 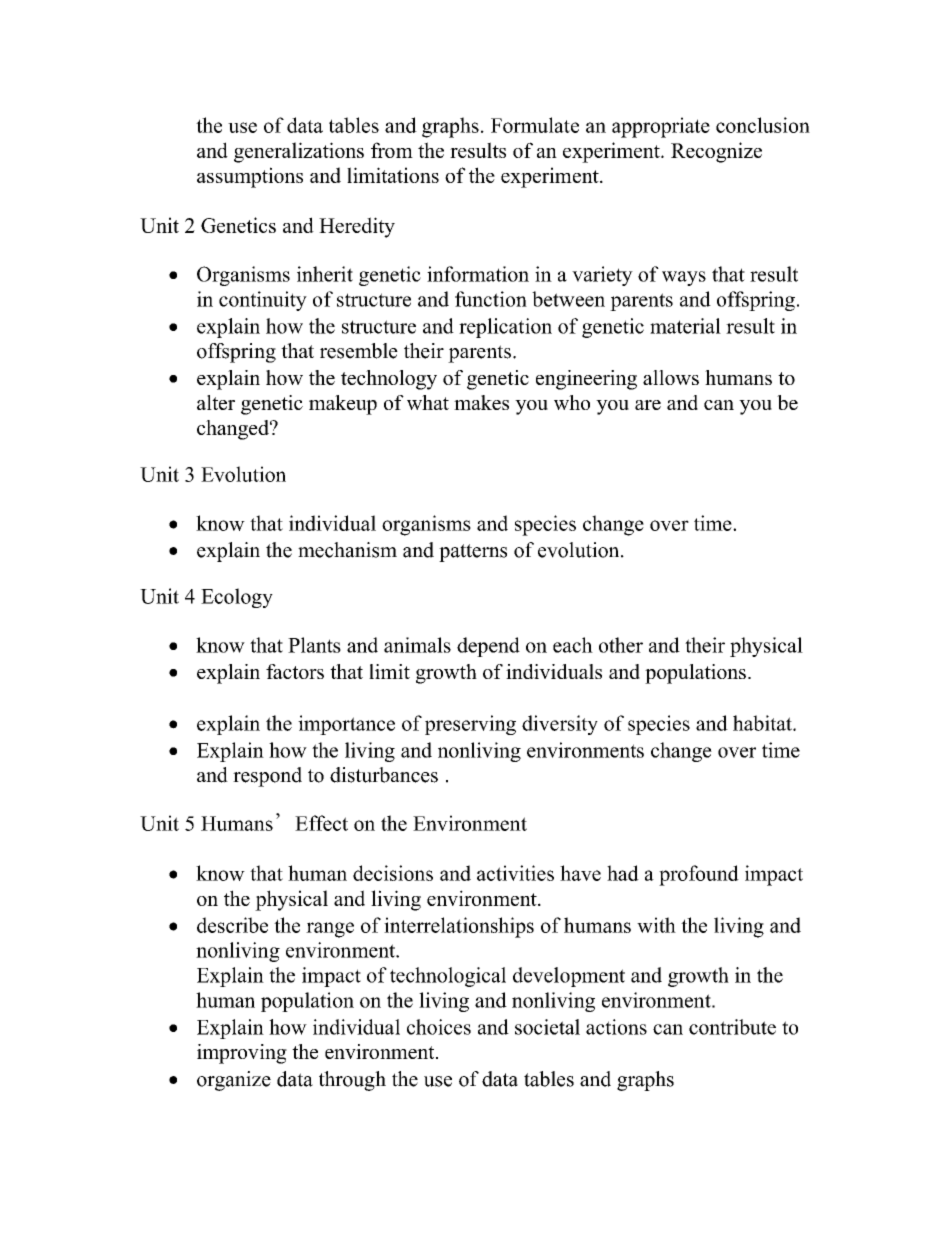 What do you see at coordinates (232, 925) in the screenshot?
I see `describe` at bounding box center [232, 925].
